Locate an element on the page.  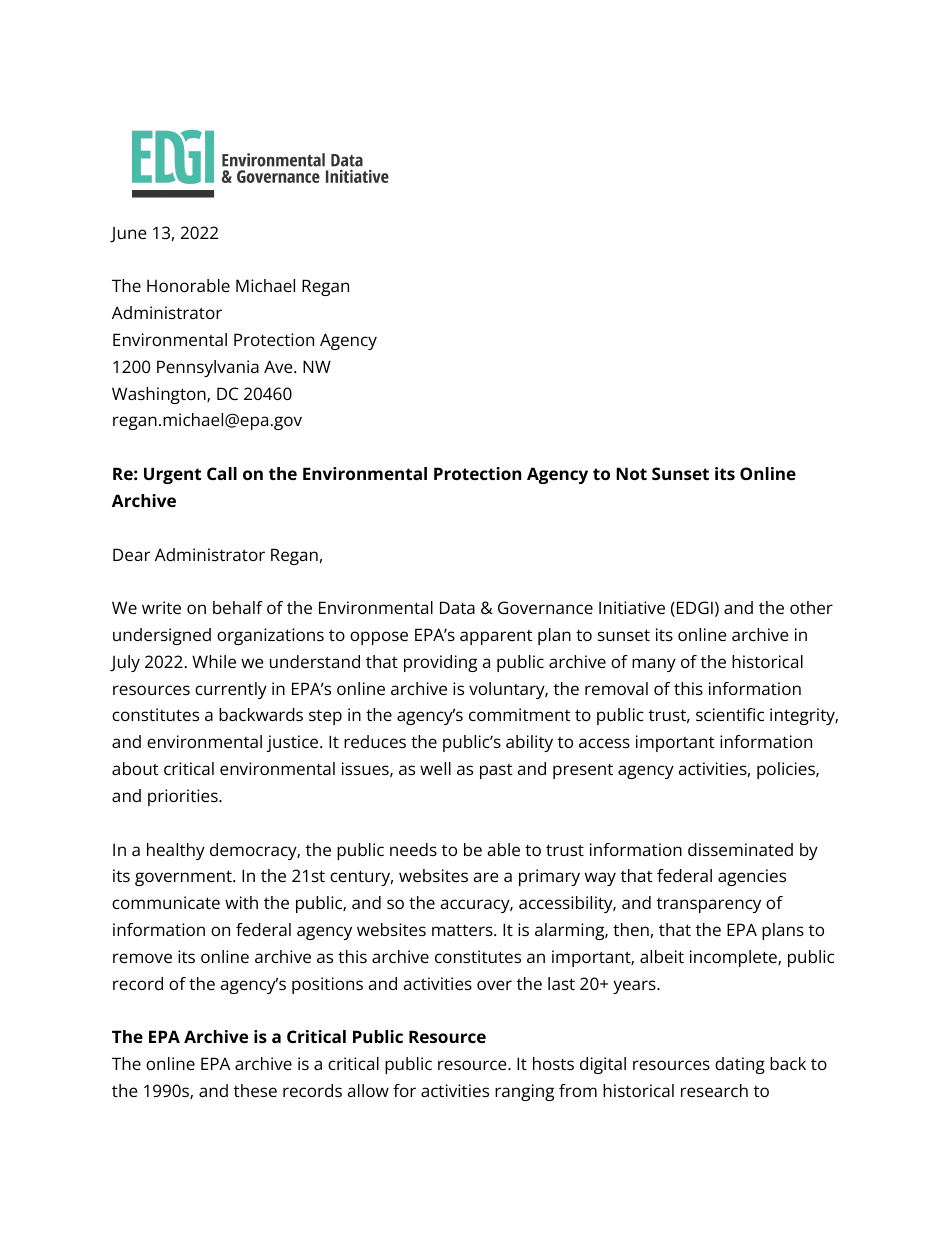
Dear is located at coordinates (131, 554).
